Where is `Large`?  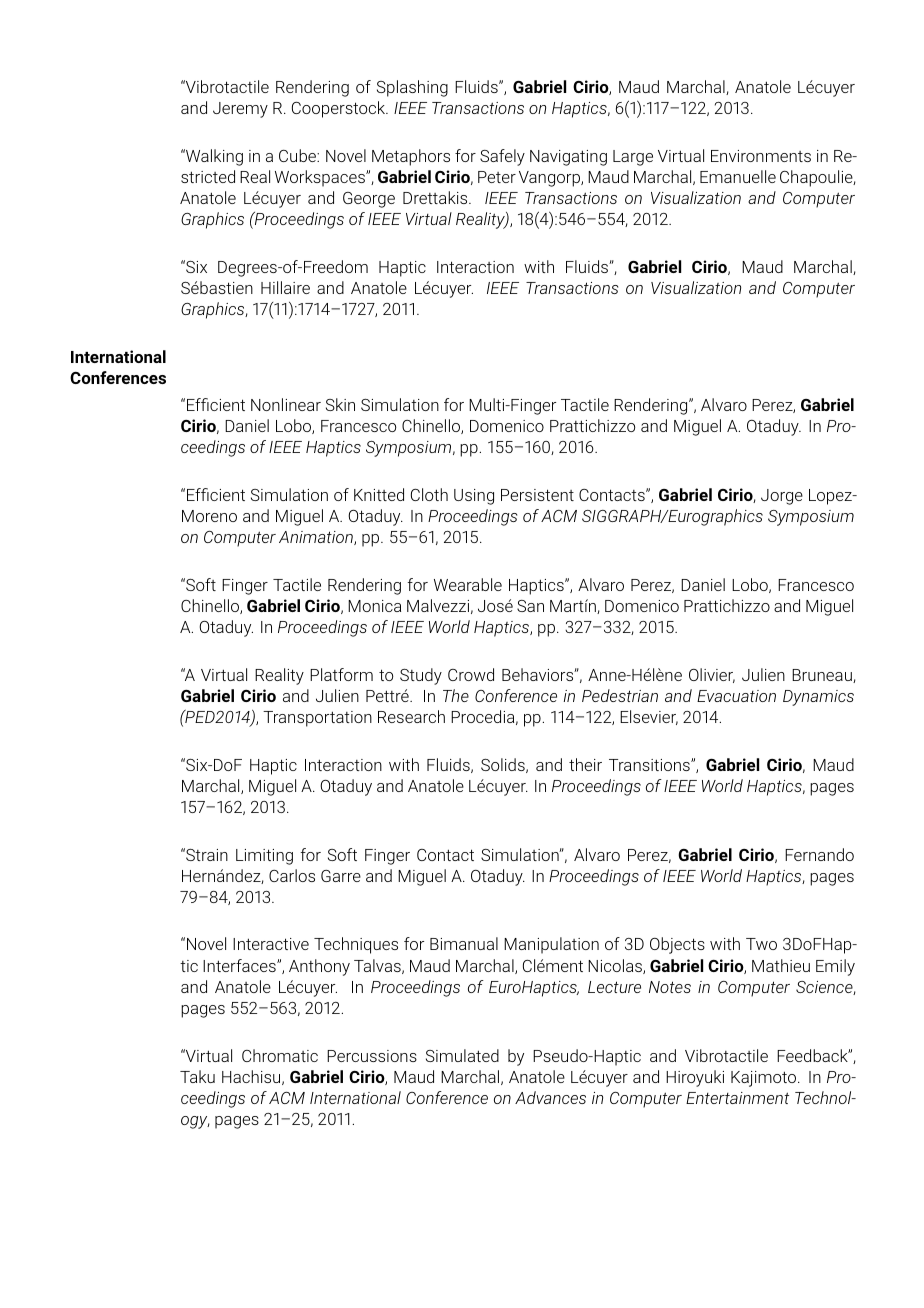
Large is located at coordinates (633, 158).
